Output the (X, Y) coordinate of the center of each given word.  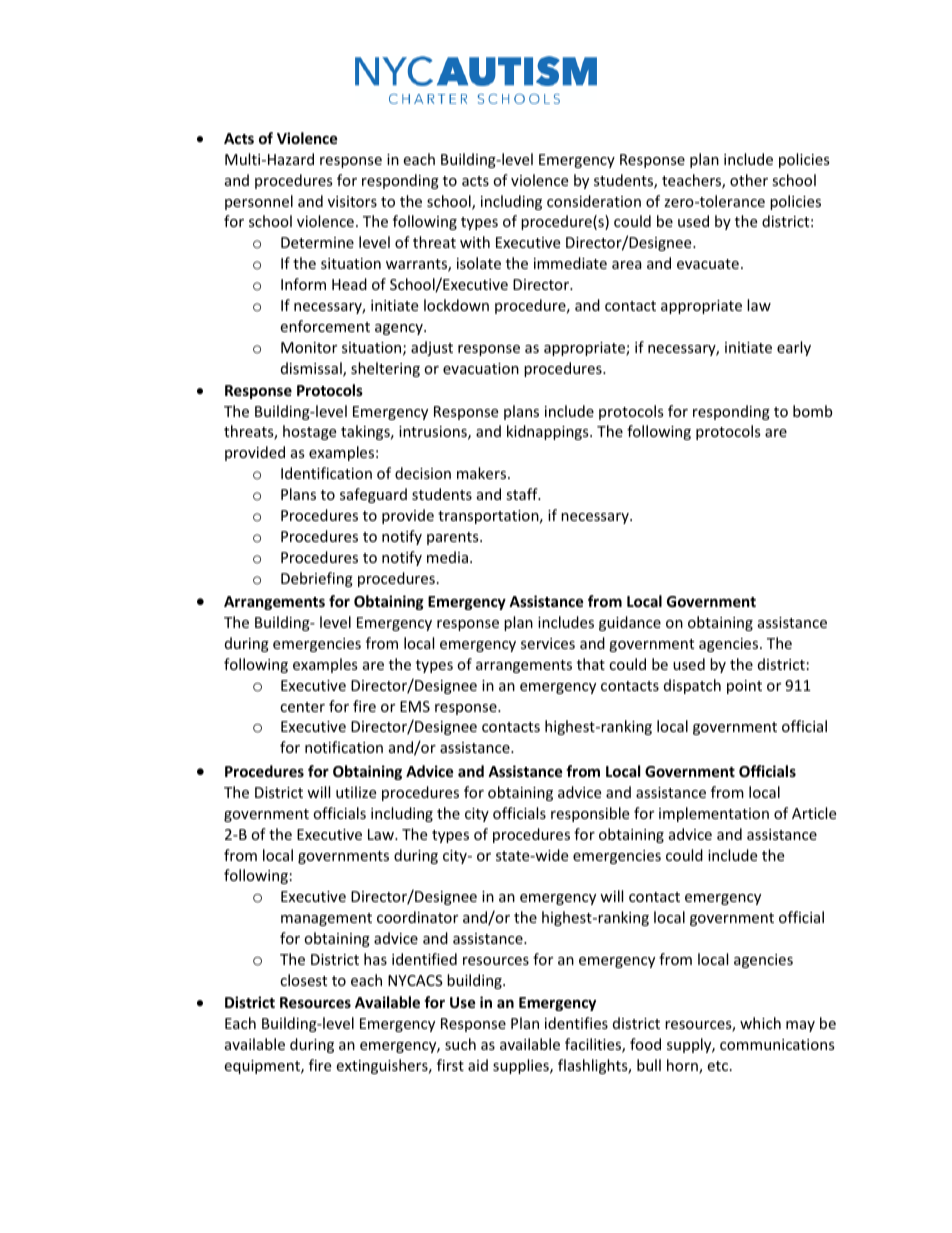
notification (344, 747)
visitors (352, 201)
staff (523, 494)
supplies (522, 1066)
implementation (714, 814)
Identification (326, 473)
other (749, 180)
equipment (263, 1067)
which (760, 1023)
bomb (812, 411)
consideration (594, 201)
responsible (590, 814)
